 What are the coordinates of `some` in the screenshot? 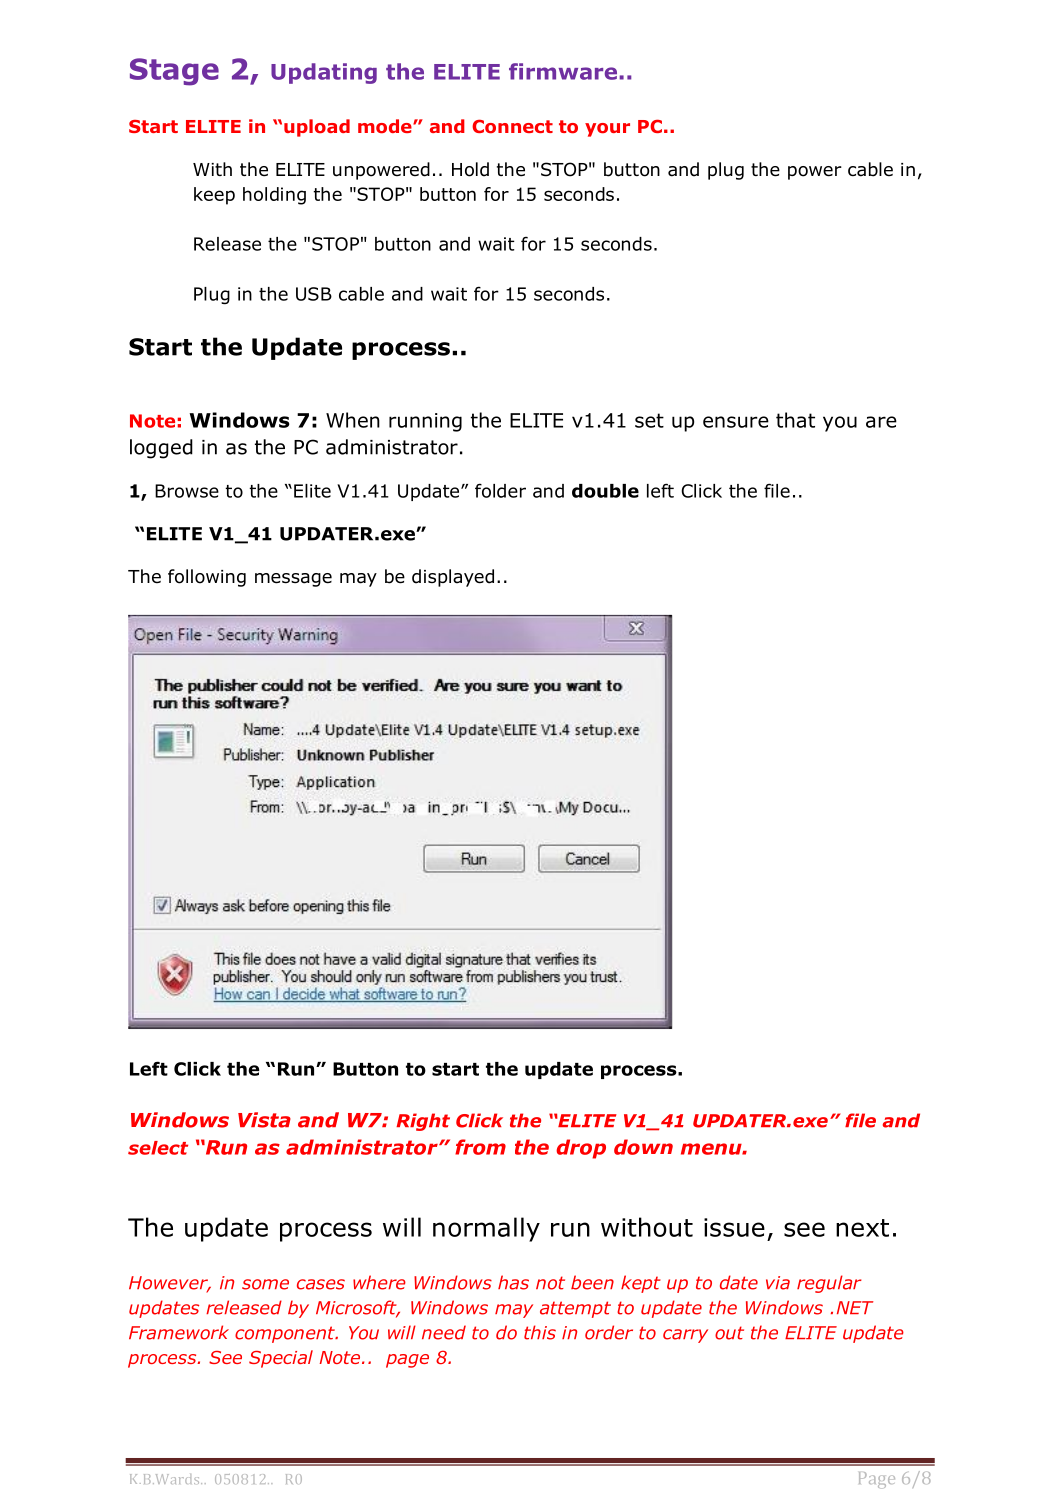 It's located at (265, 1284).
